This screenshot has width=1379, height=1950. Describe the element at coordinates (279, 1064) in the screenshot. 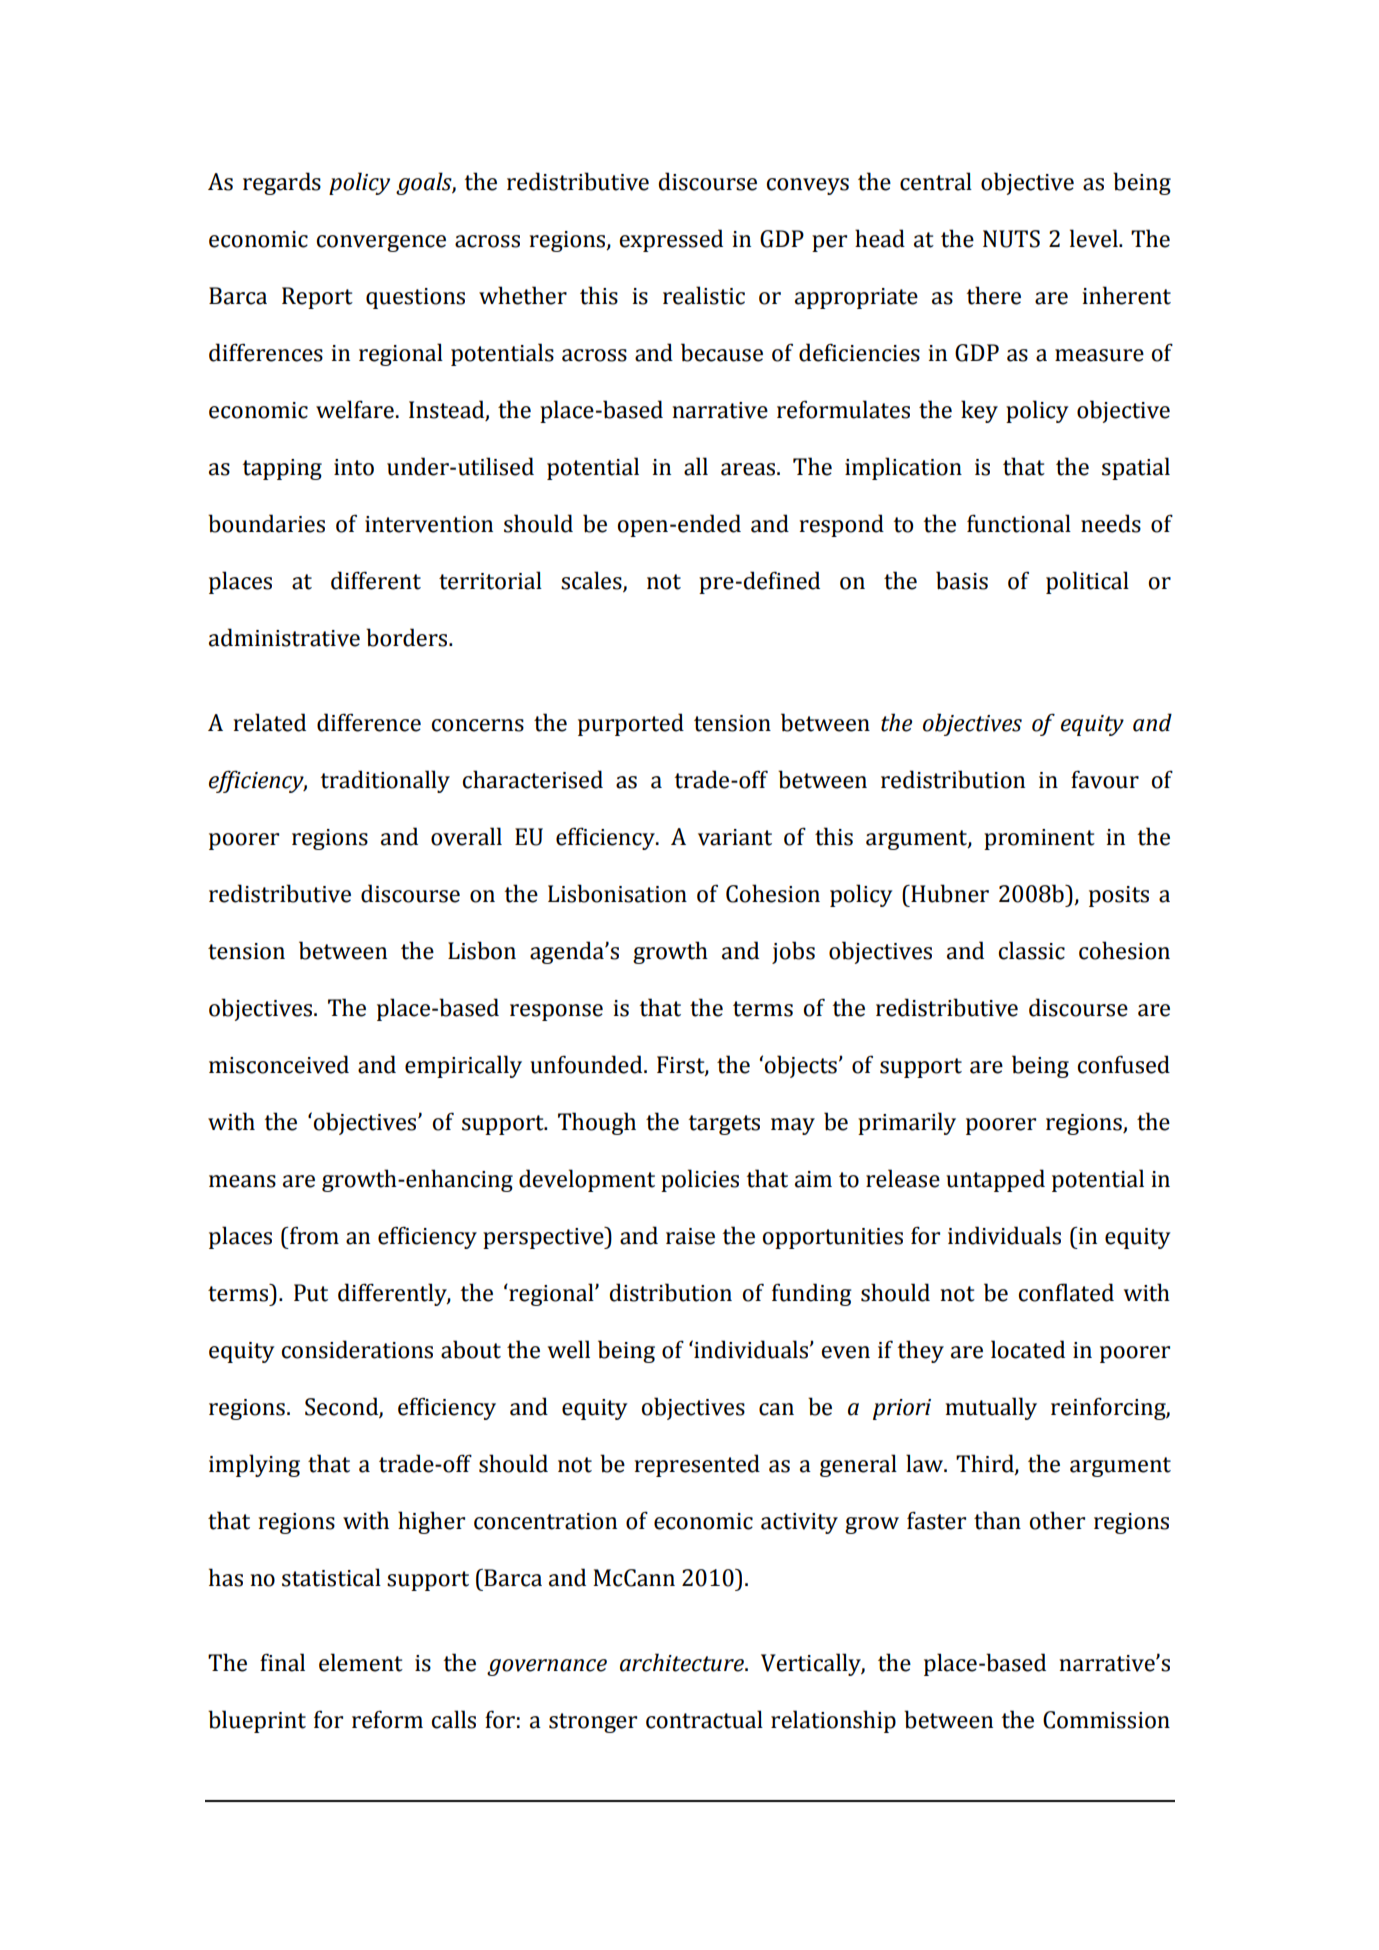

I see `misconceived` at that location.
